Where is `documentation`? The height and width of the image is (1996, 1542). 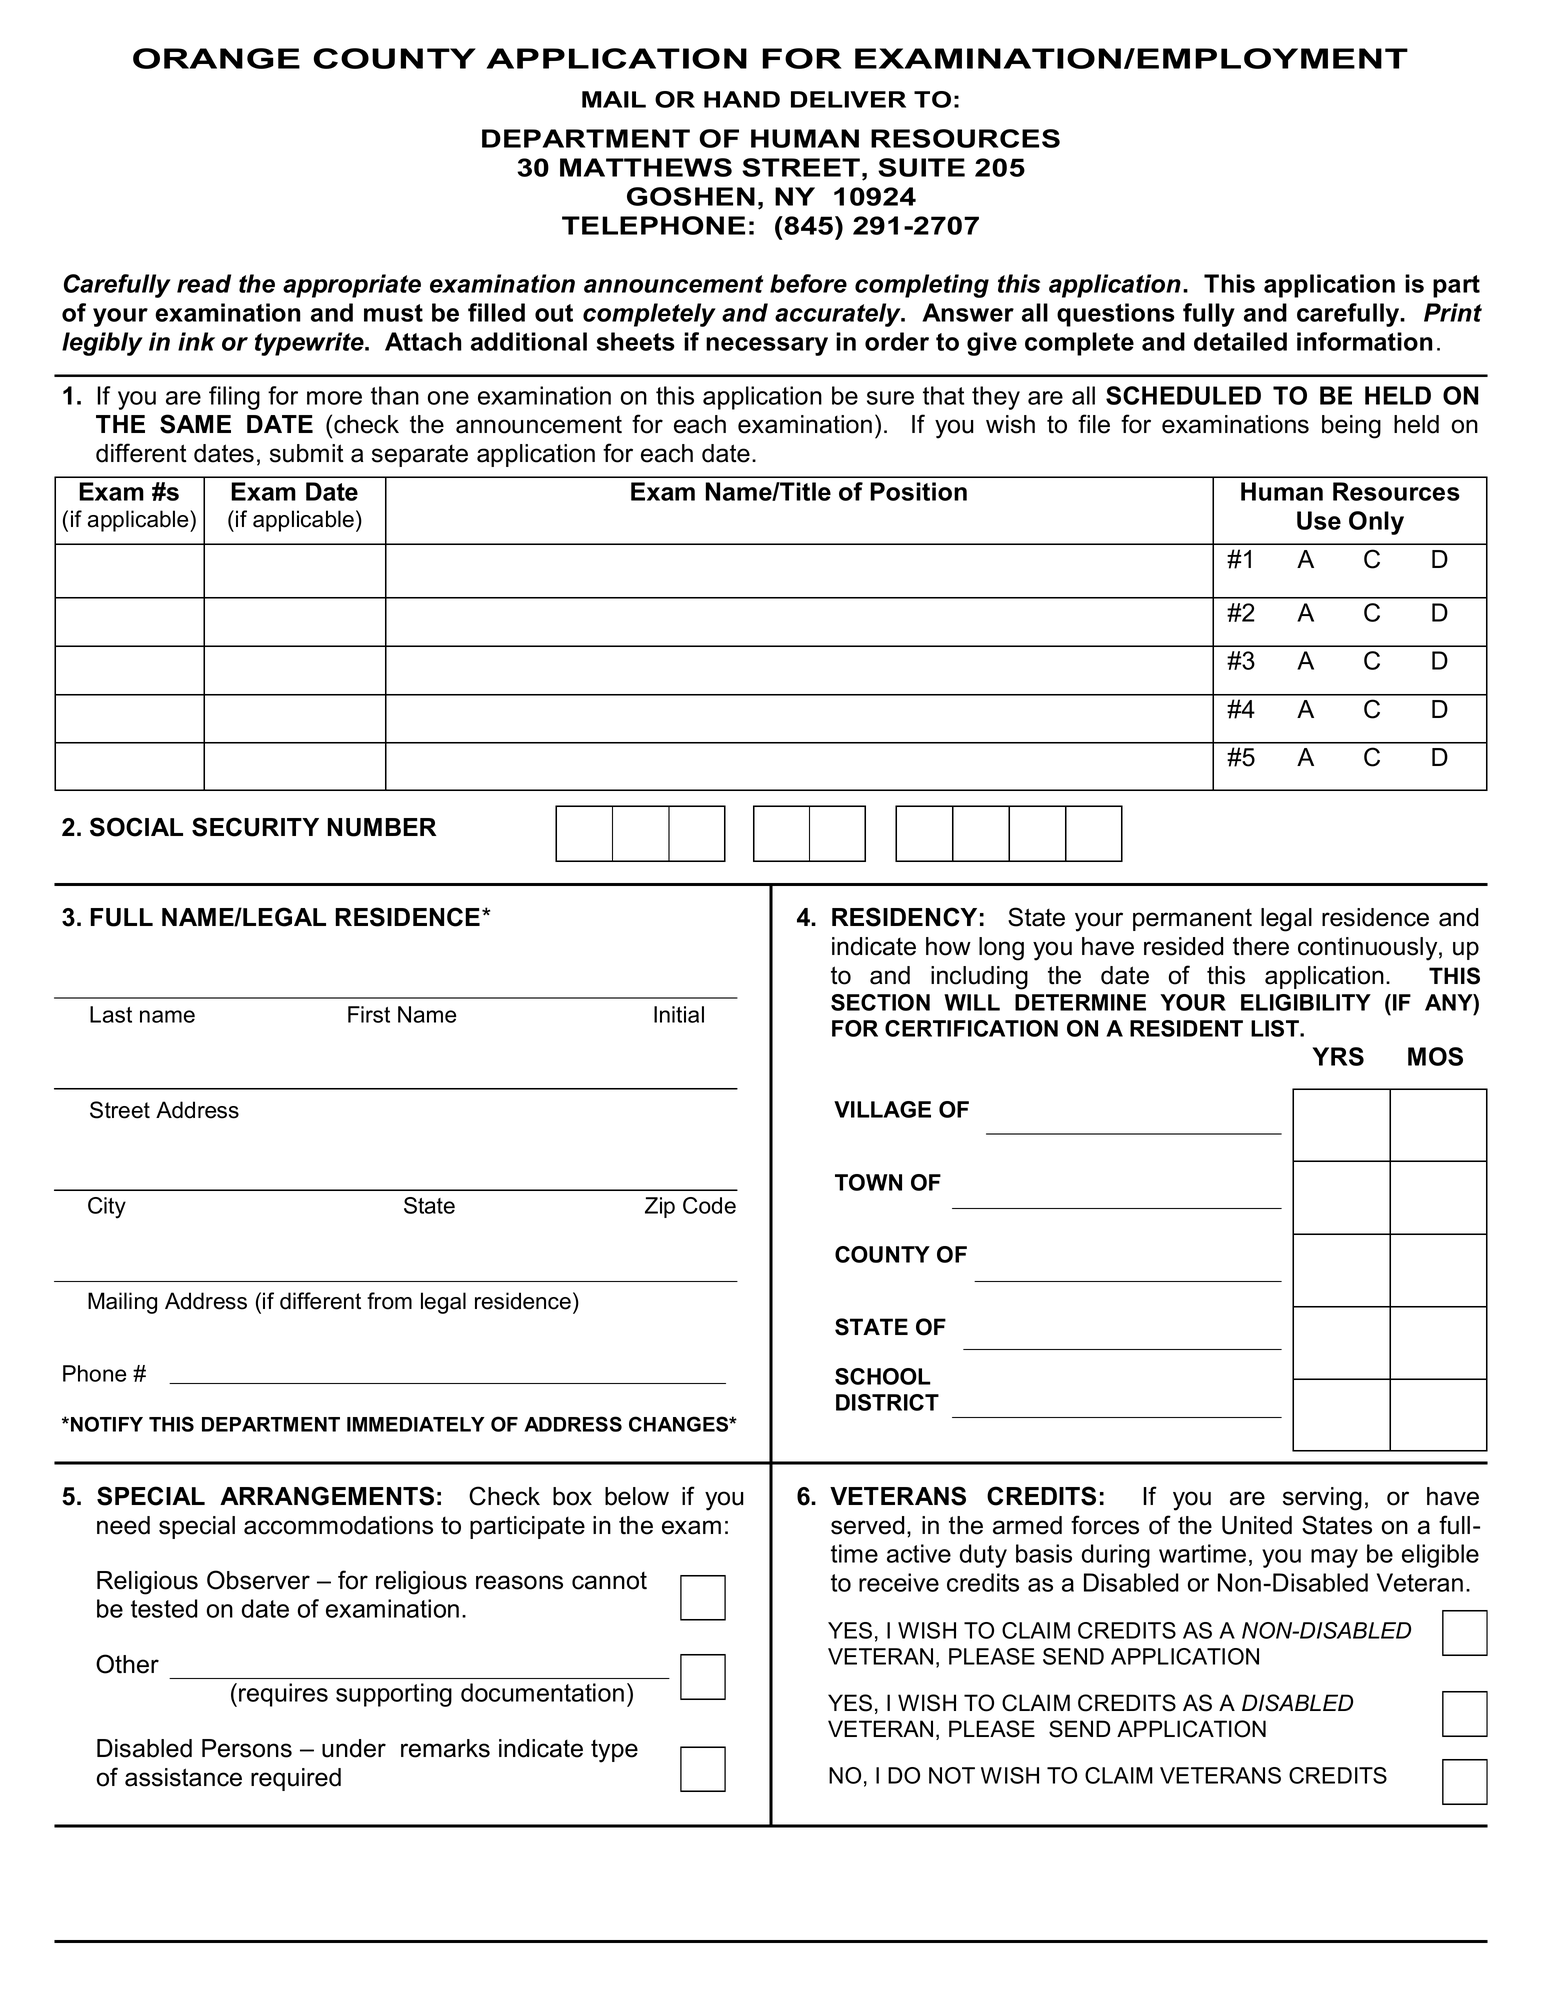
documentation is located at coordinates (542, 1692).
